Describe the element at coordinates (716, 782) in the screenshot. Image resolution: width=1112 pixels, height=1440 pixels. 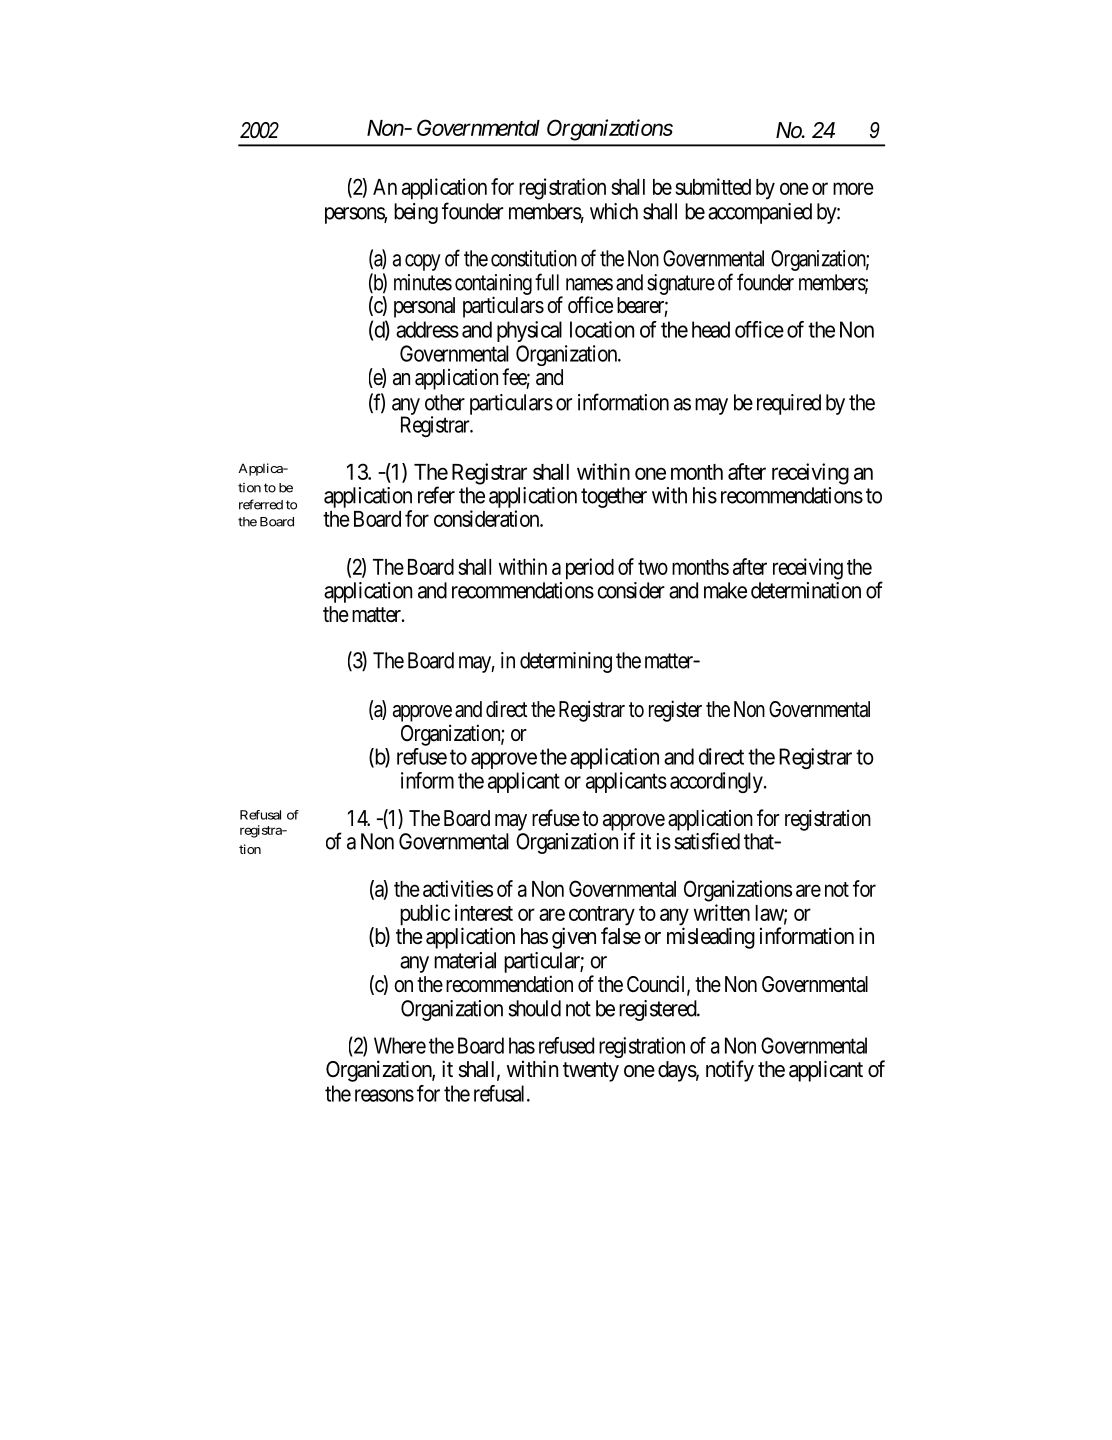
I see `accordingly` at that location.
